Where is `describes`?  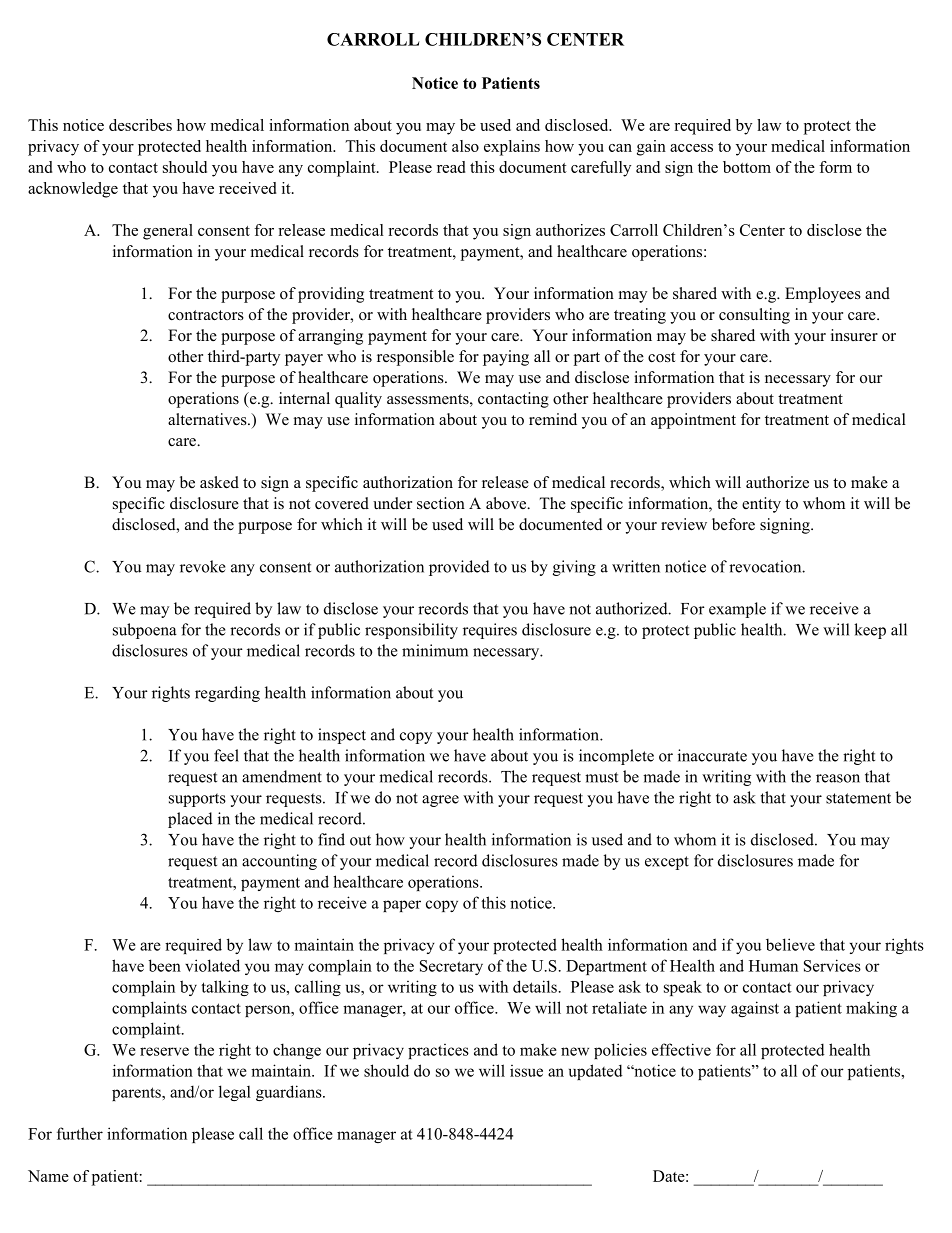 describes is located at coordinates (140, 125).
